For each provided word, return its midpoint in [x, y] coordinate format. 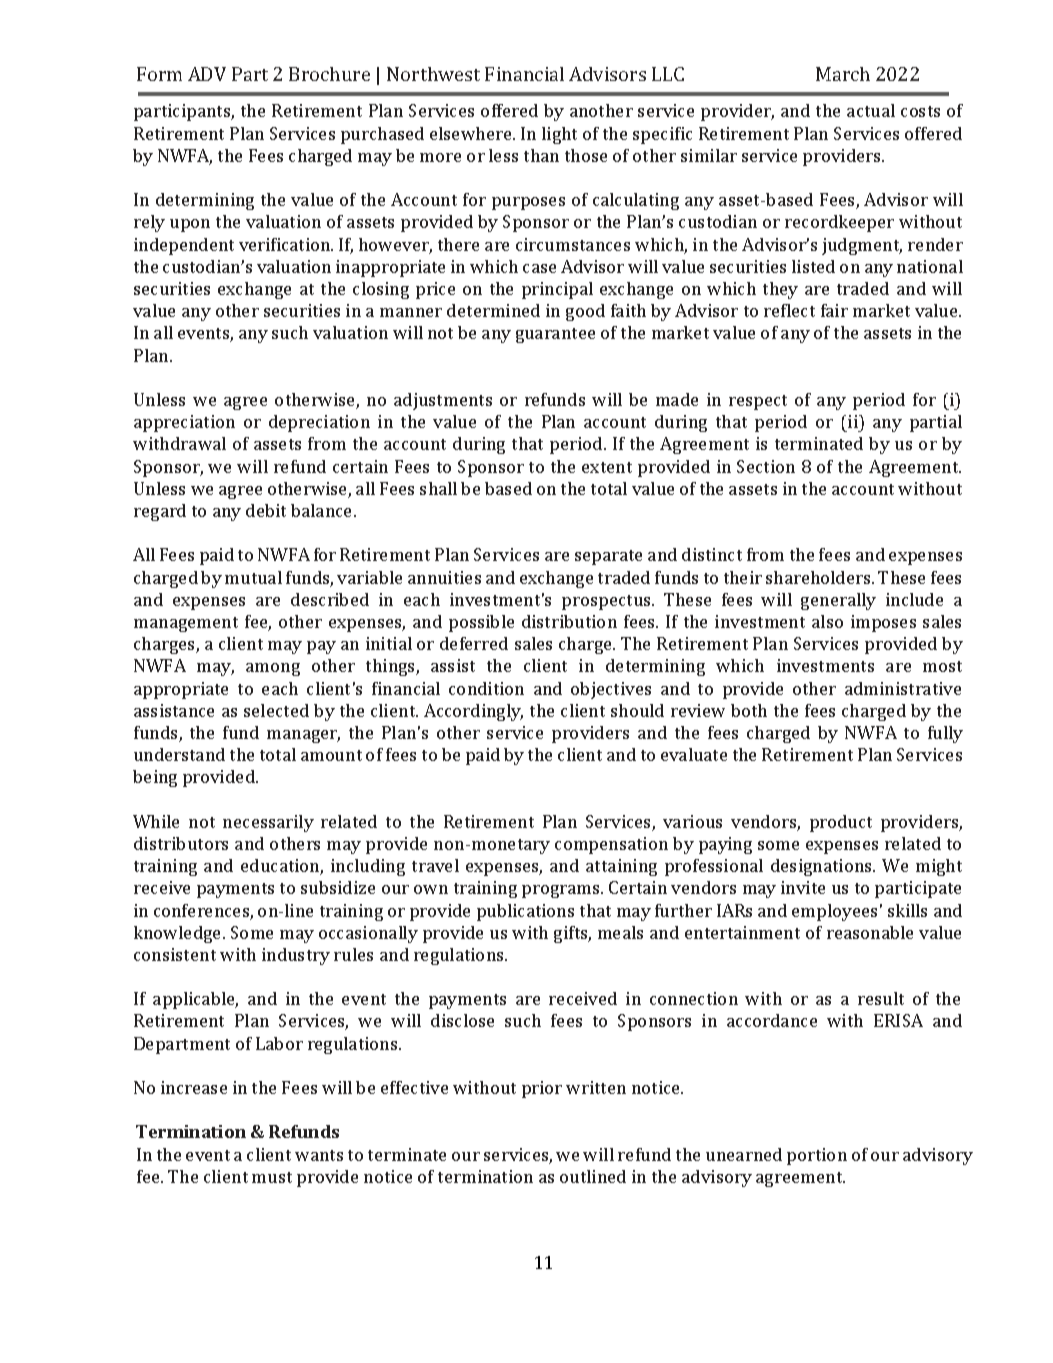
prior [542, 1089]
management [186, 624]
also [827, 621]
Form [159, 74]
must [272, 1177]
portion [817, 1156]
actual [871, 110]
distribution [569, 621]
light [559, 135]
